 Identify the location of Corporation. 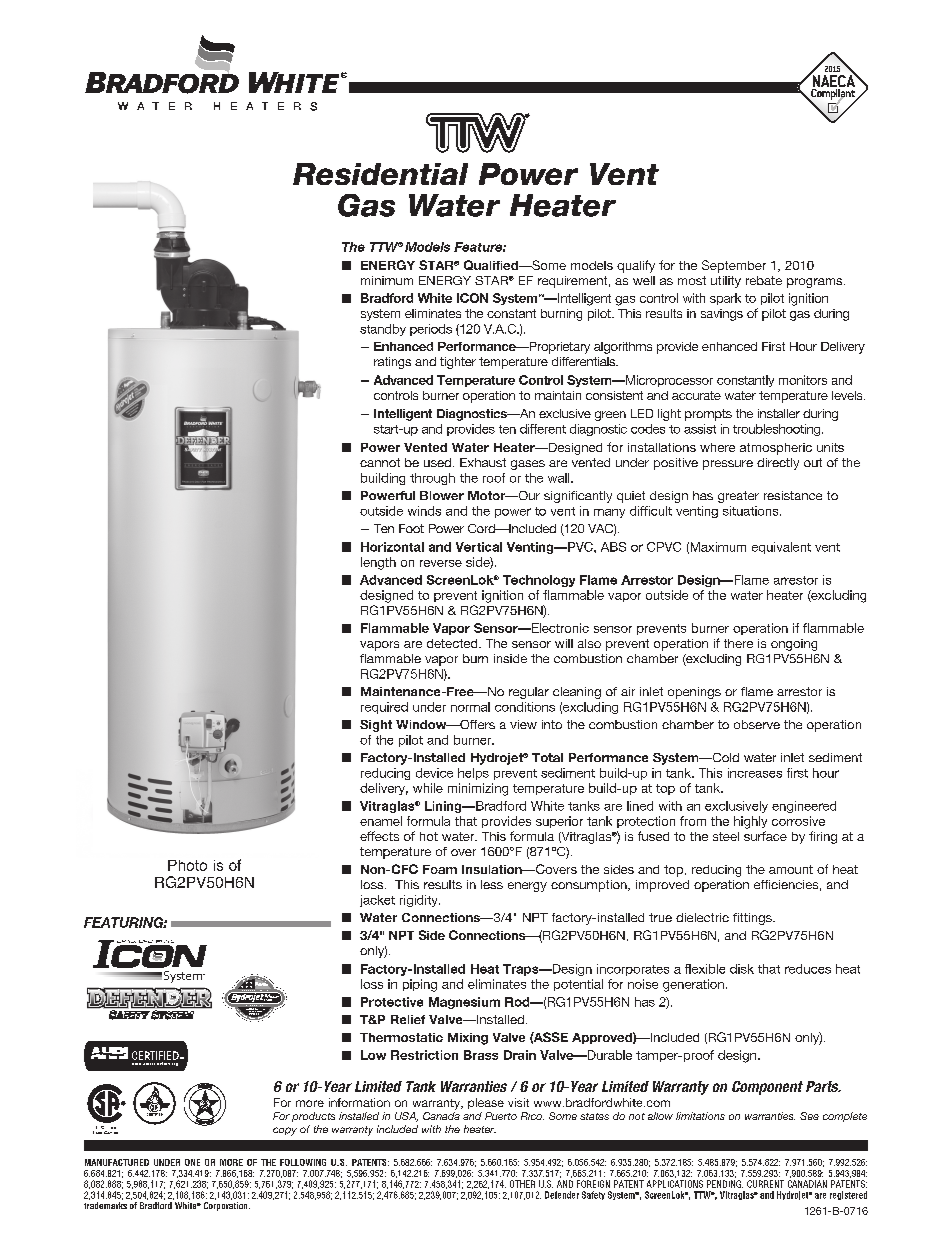
(227, 1206).
